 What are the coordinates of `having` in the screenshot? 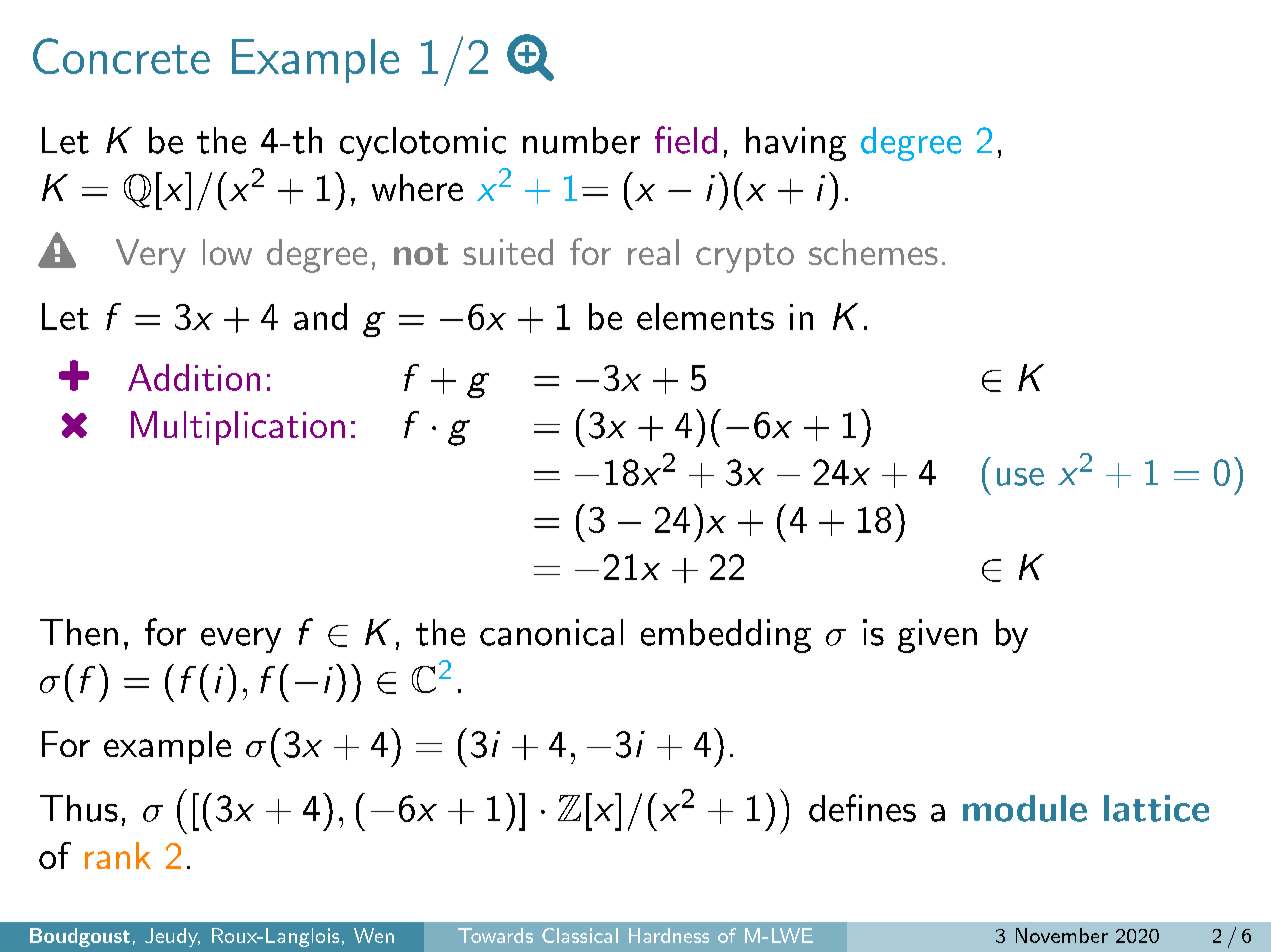 It's located at (796, 144).
